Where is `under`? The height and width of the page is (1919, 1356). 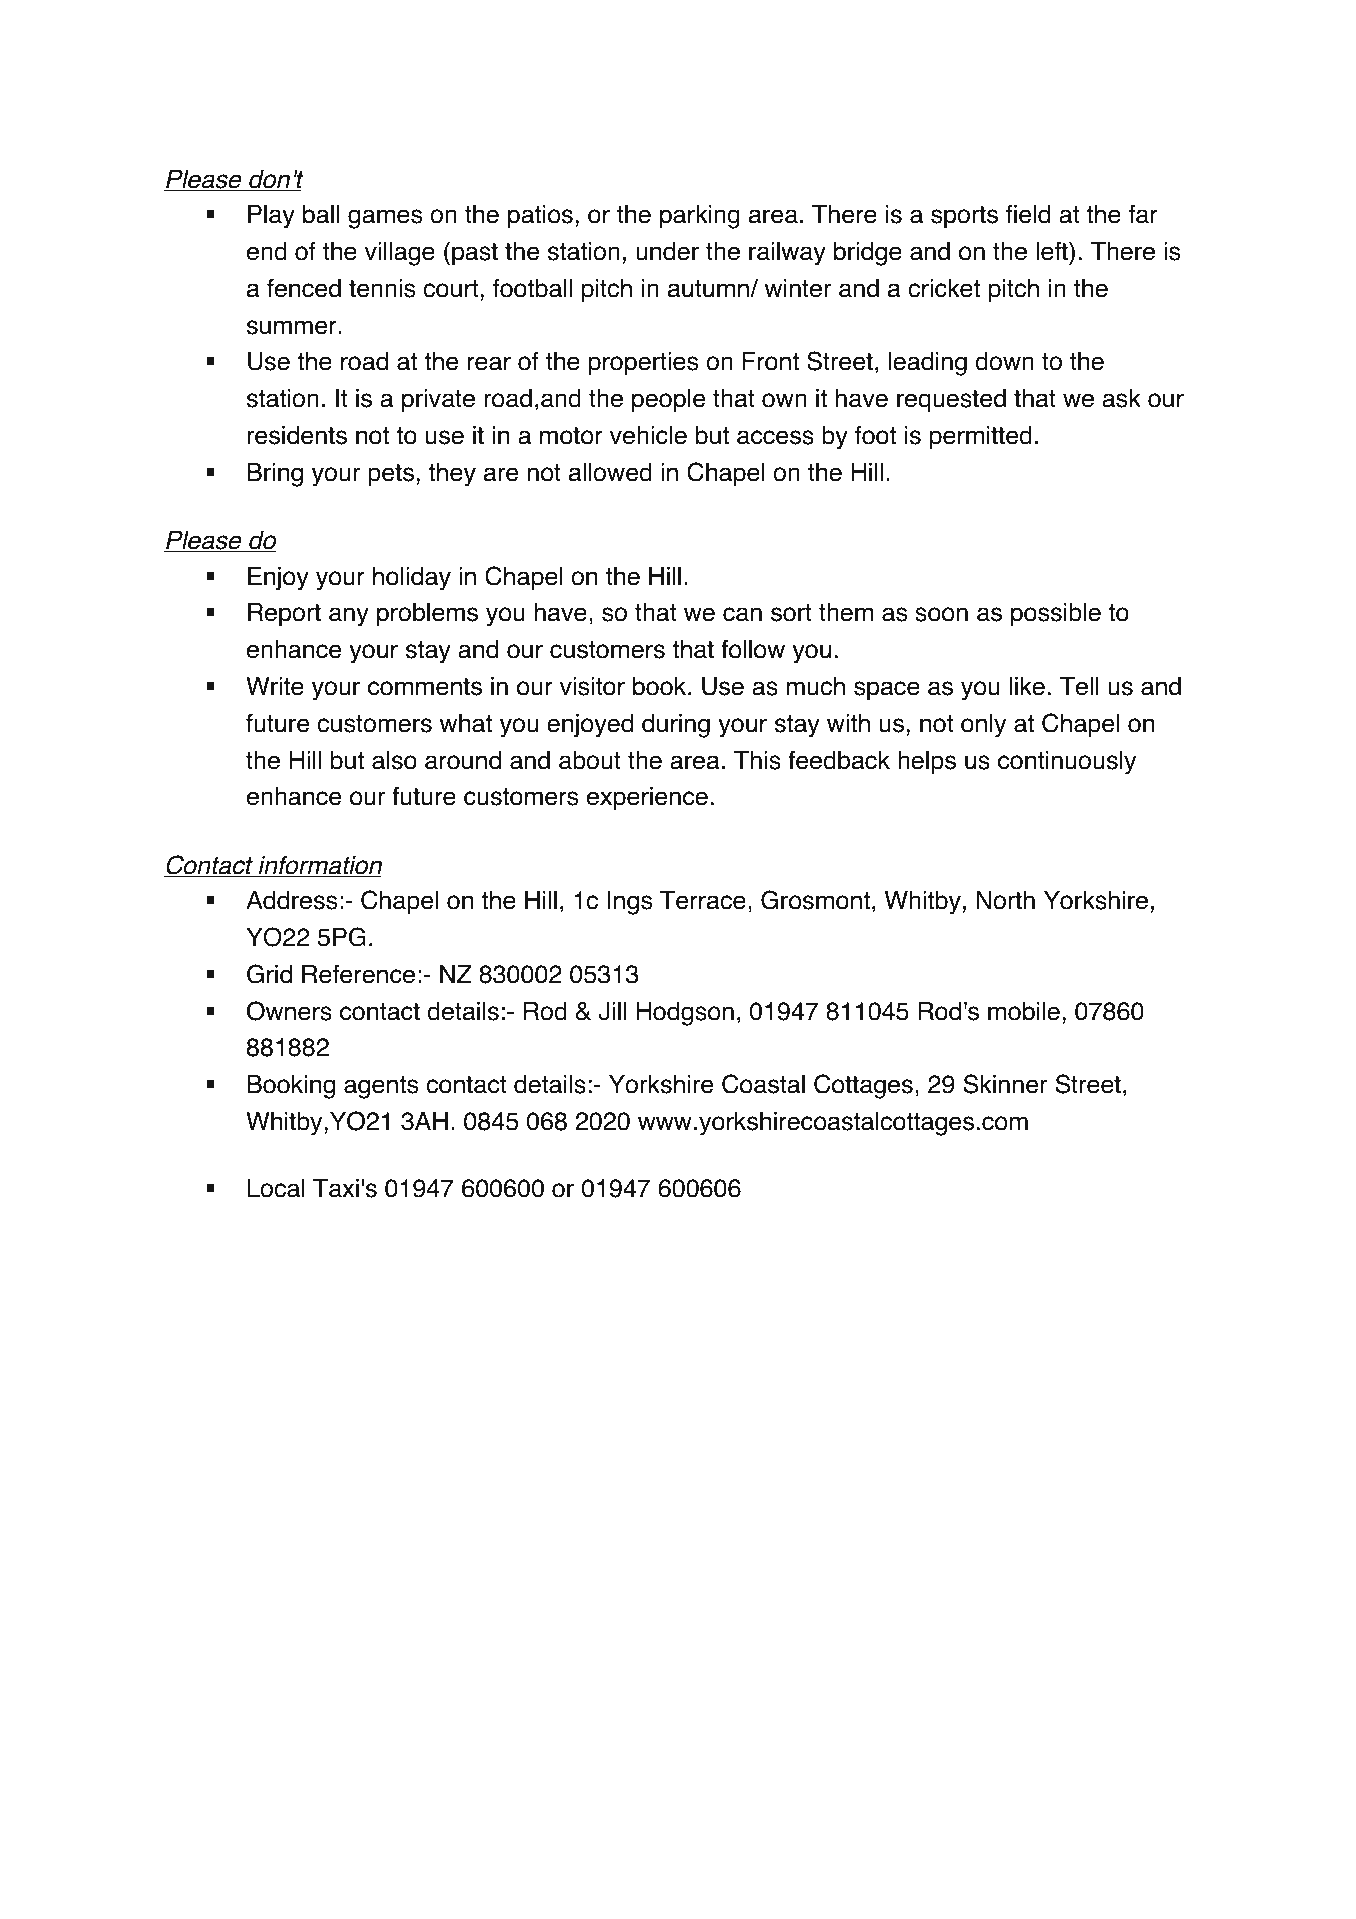 under is located at coordinates (667, 251).
